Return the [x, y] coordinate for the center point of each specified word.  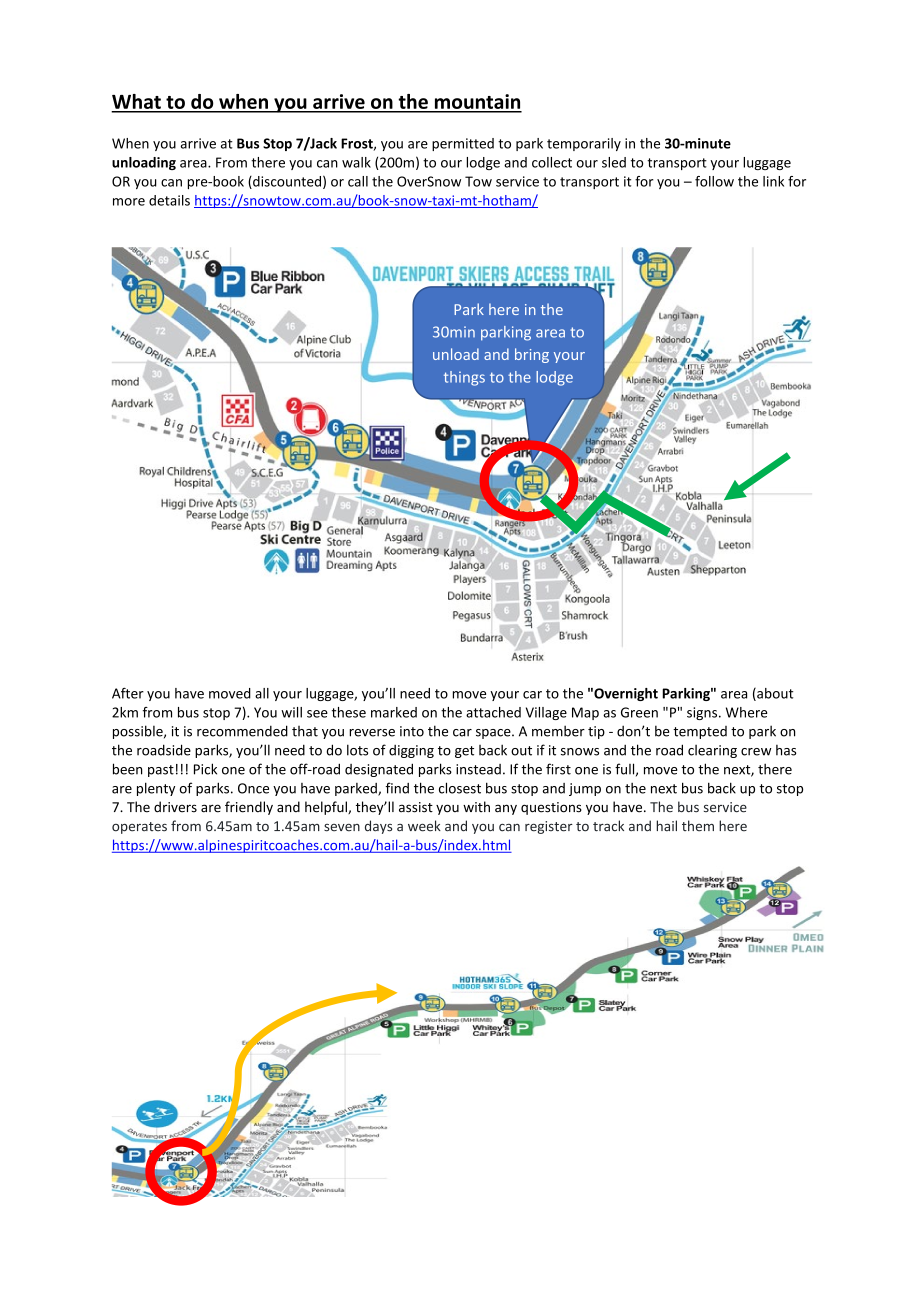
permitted [463, 144]
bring [532, 355]
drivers [175, 807]
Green [639, 712]
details [169, 200]
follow [714, 181]
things [464, 378]
